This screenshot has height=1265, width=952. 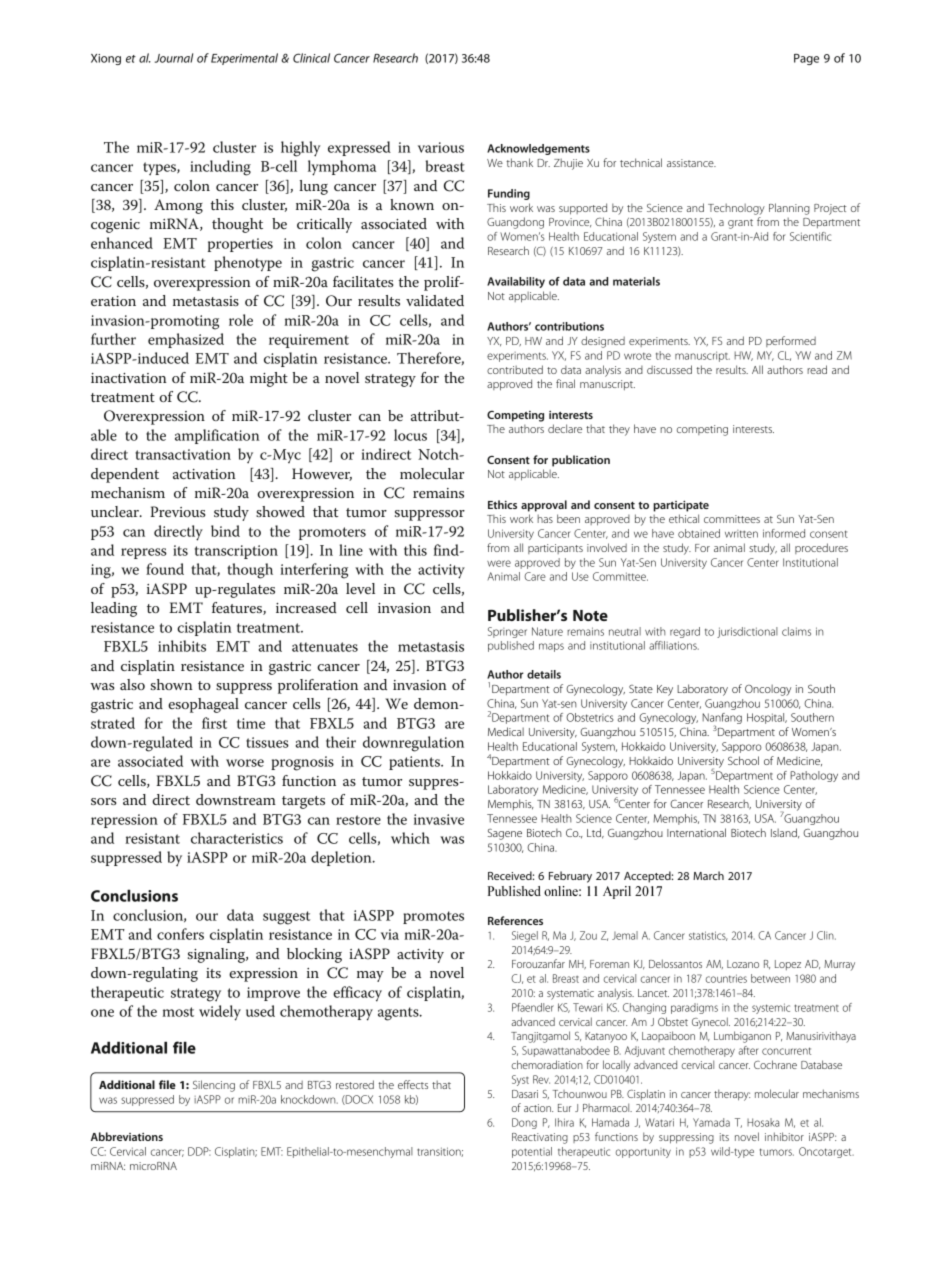 I want to click on jurisdictional, so click(x=747, y=632).
